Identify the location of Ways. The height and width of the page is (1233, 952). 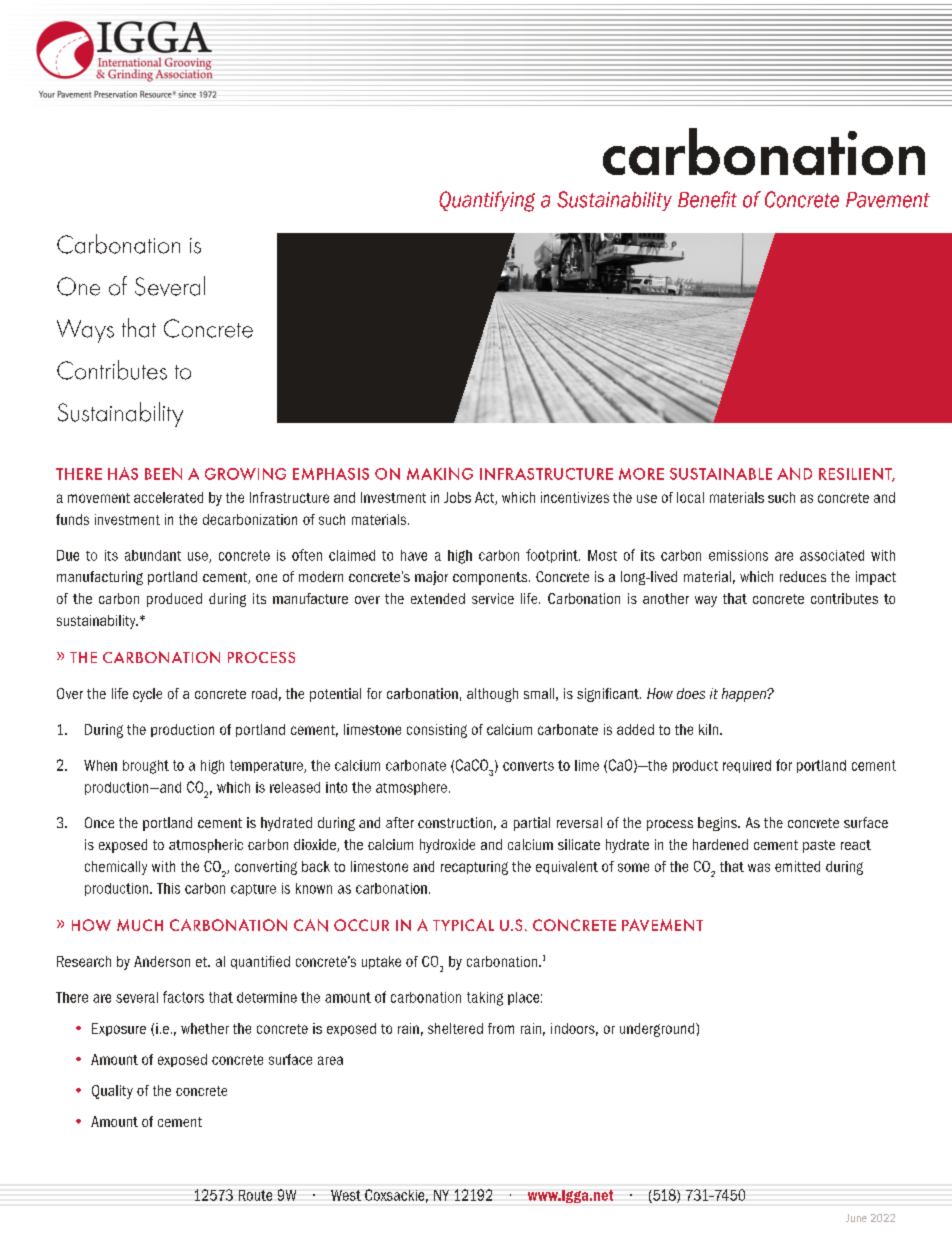
(85, 331).
